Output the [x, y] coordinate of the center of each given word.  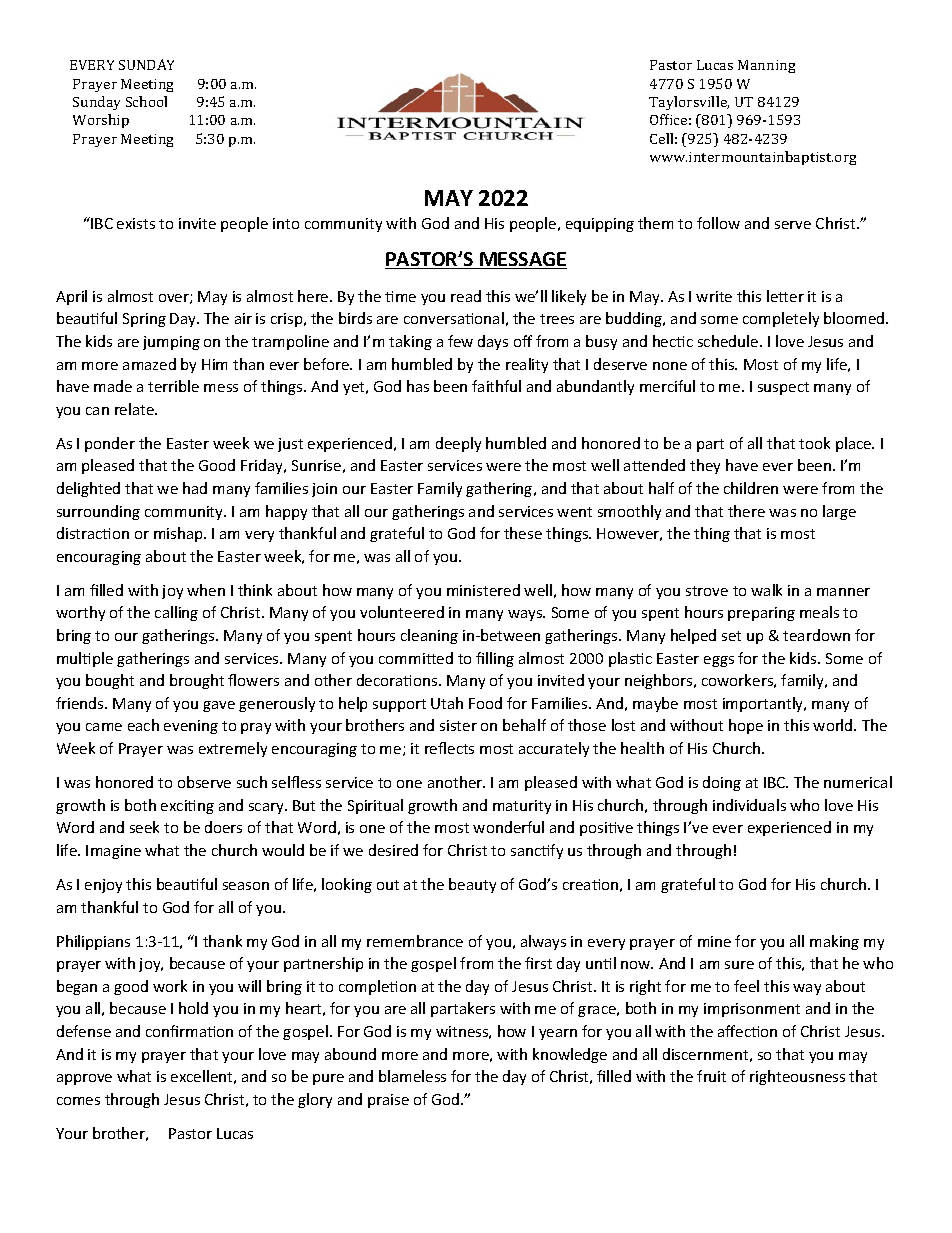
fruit [711, 1076]
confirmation [189, 1031]
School [146, 101]
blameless [412, 1076]
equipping [600, 225]
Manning [766, 66]
